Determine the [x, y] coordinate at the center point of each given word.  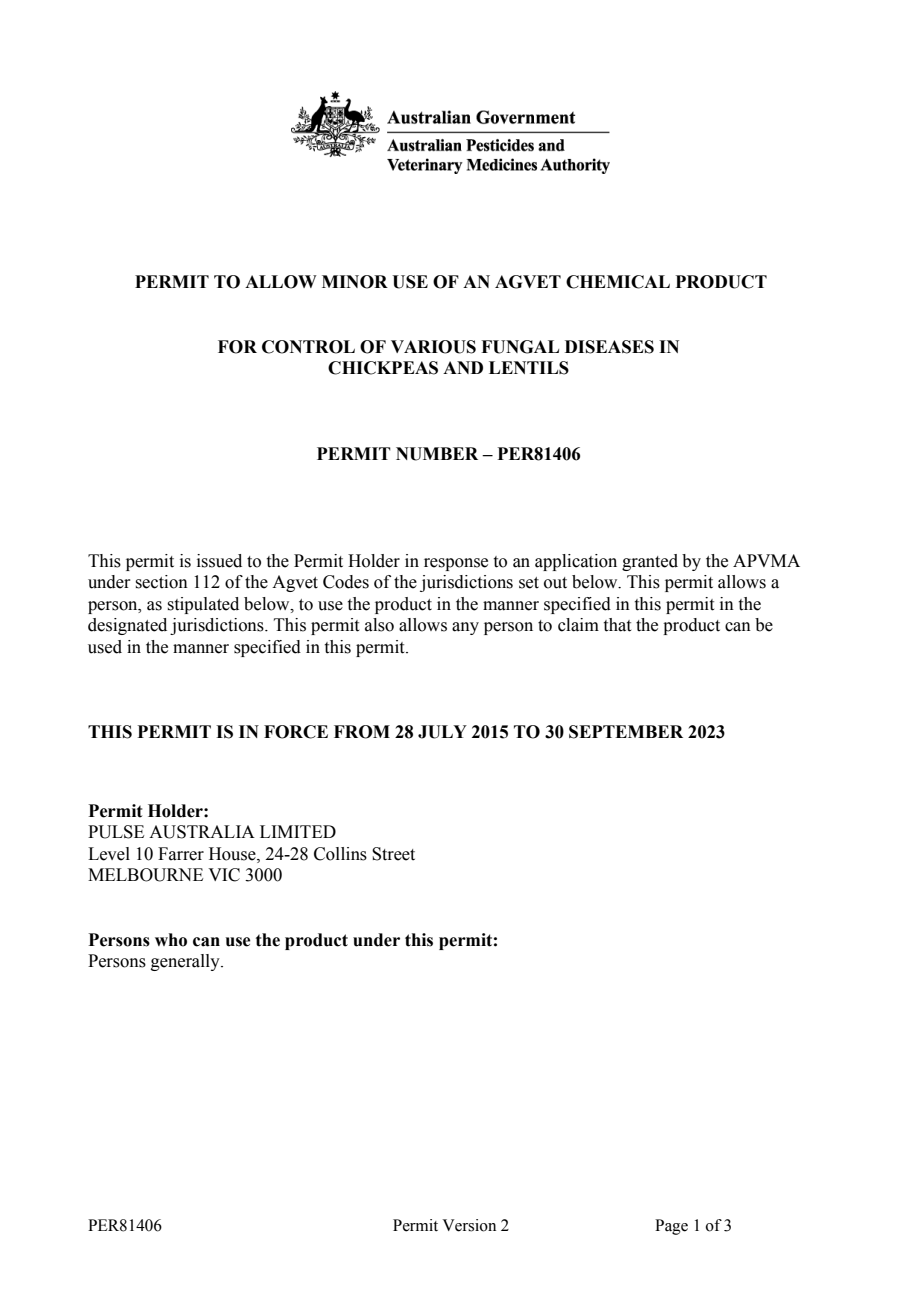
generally [186, 962]
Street [393, 854]
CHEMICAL [618, 282]
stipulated [203, 605]
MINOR [355, 282]
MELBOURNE [145, 875]
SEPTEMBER [626, 732]
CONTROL [308, 347]
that [617, 625]
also [379, 625]
